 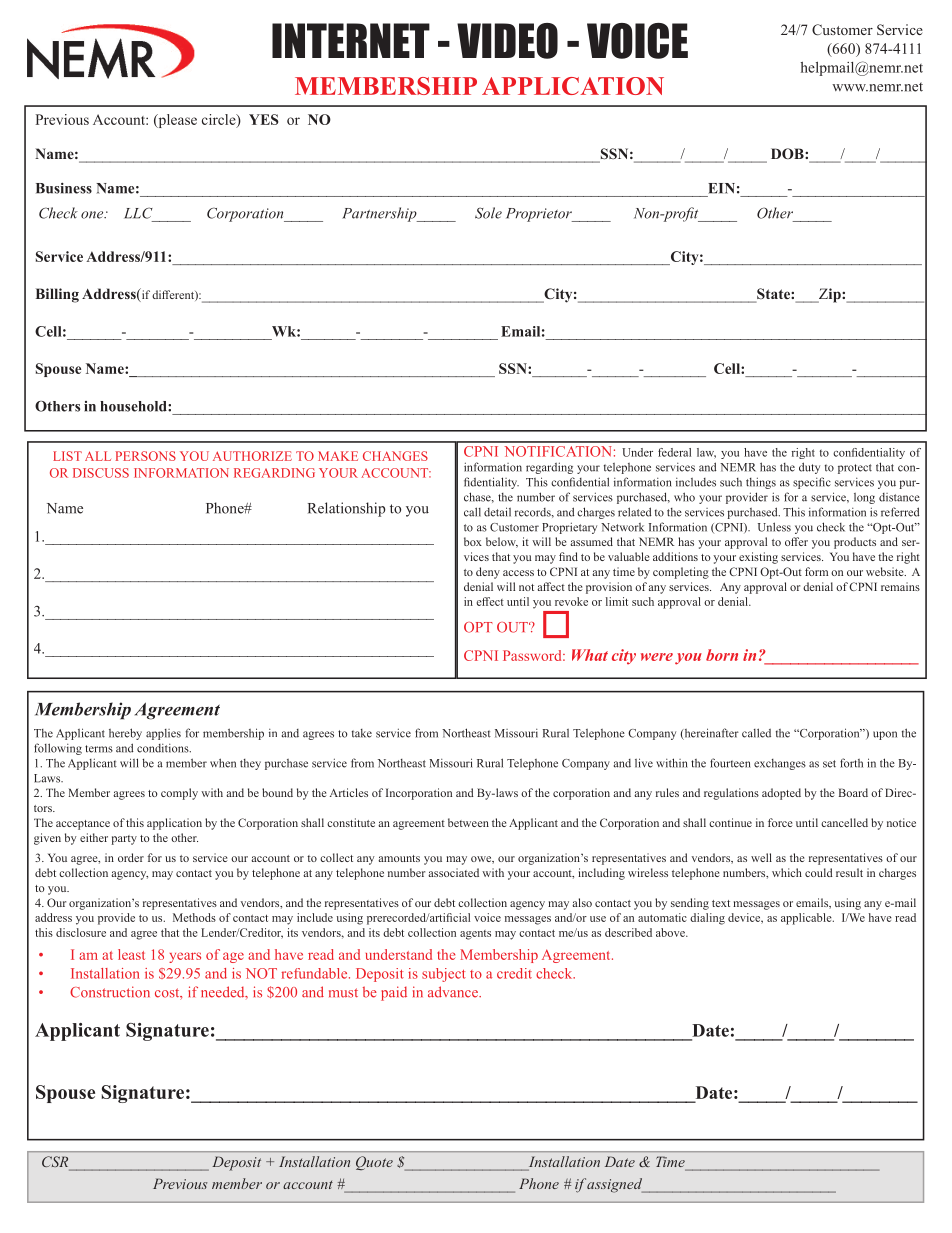 I want to click on between, so click(x=468, y=822).
